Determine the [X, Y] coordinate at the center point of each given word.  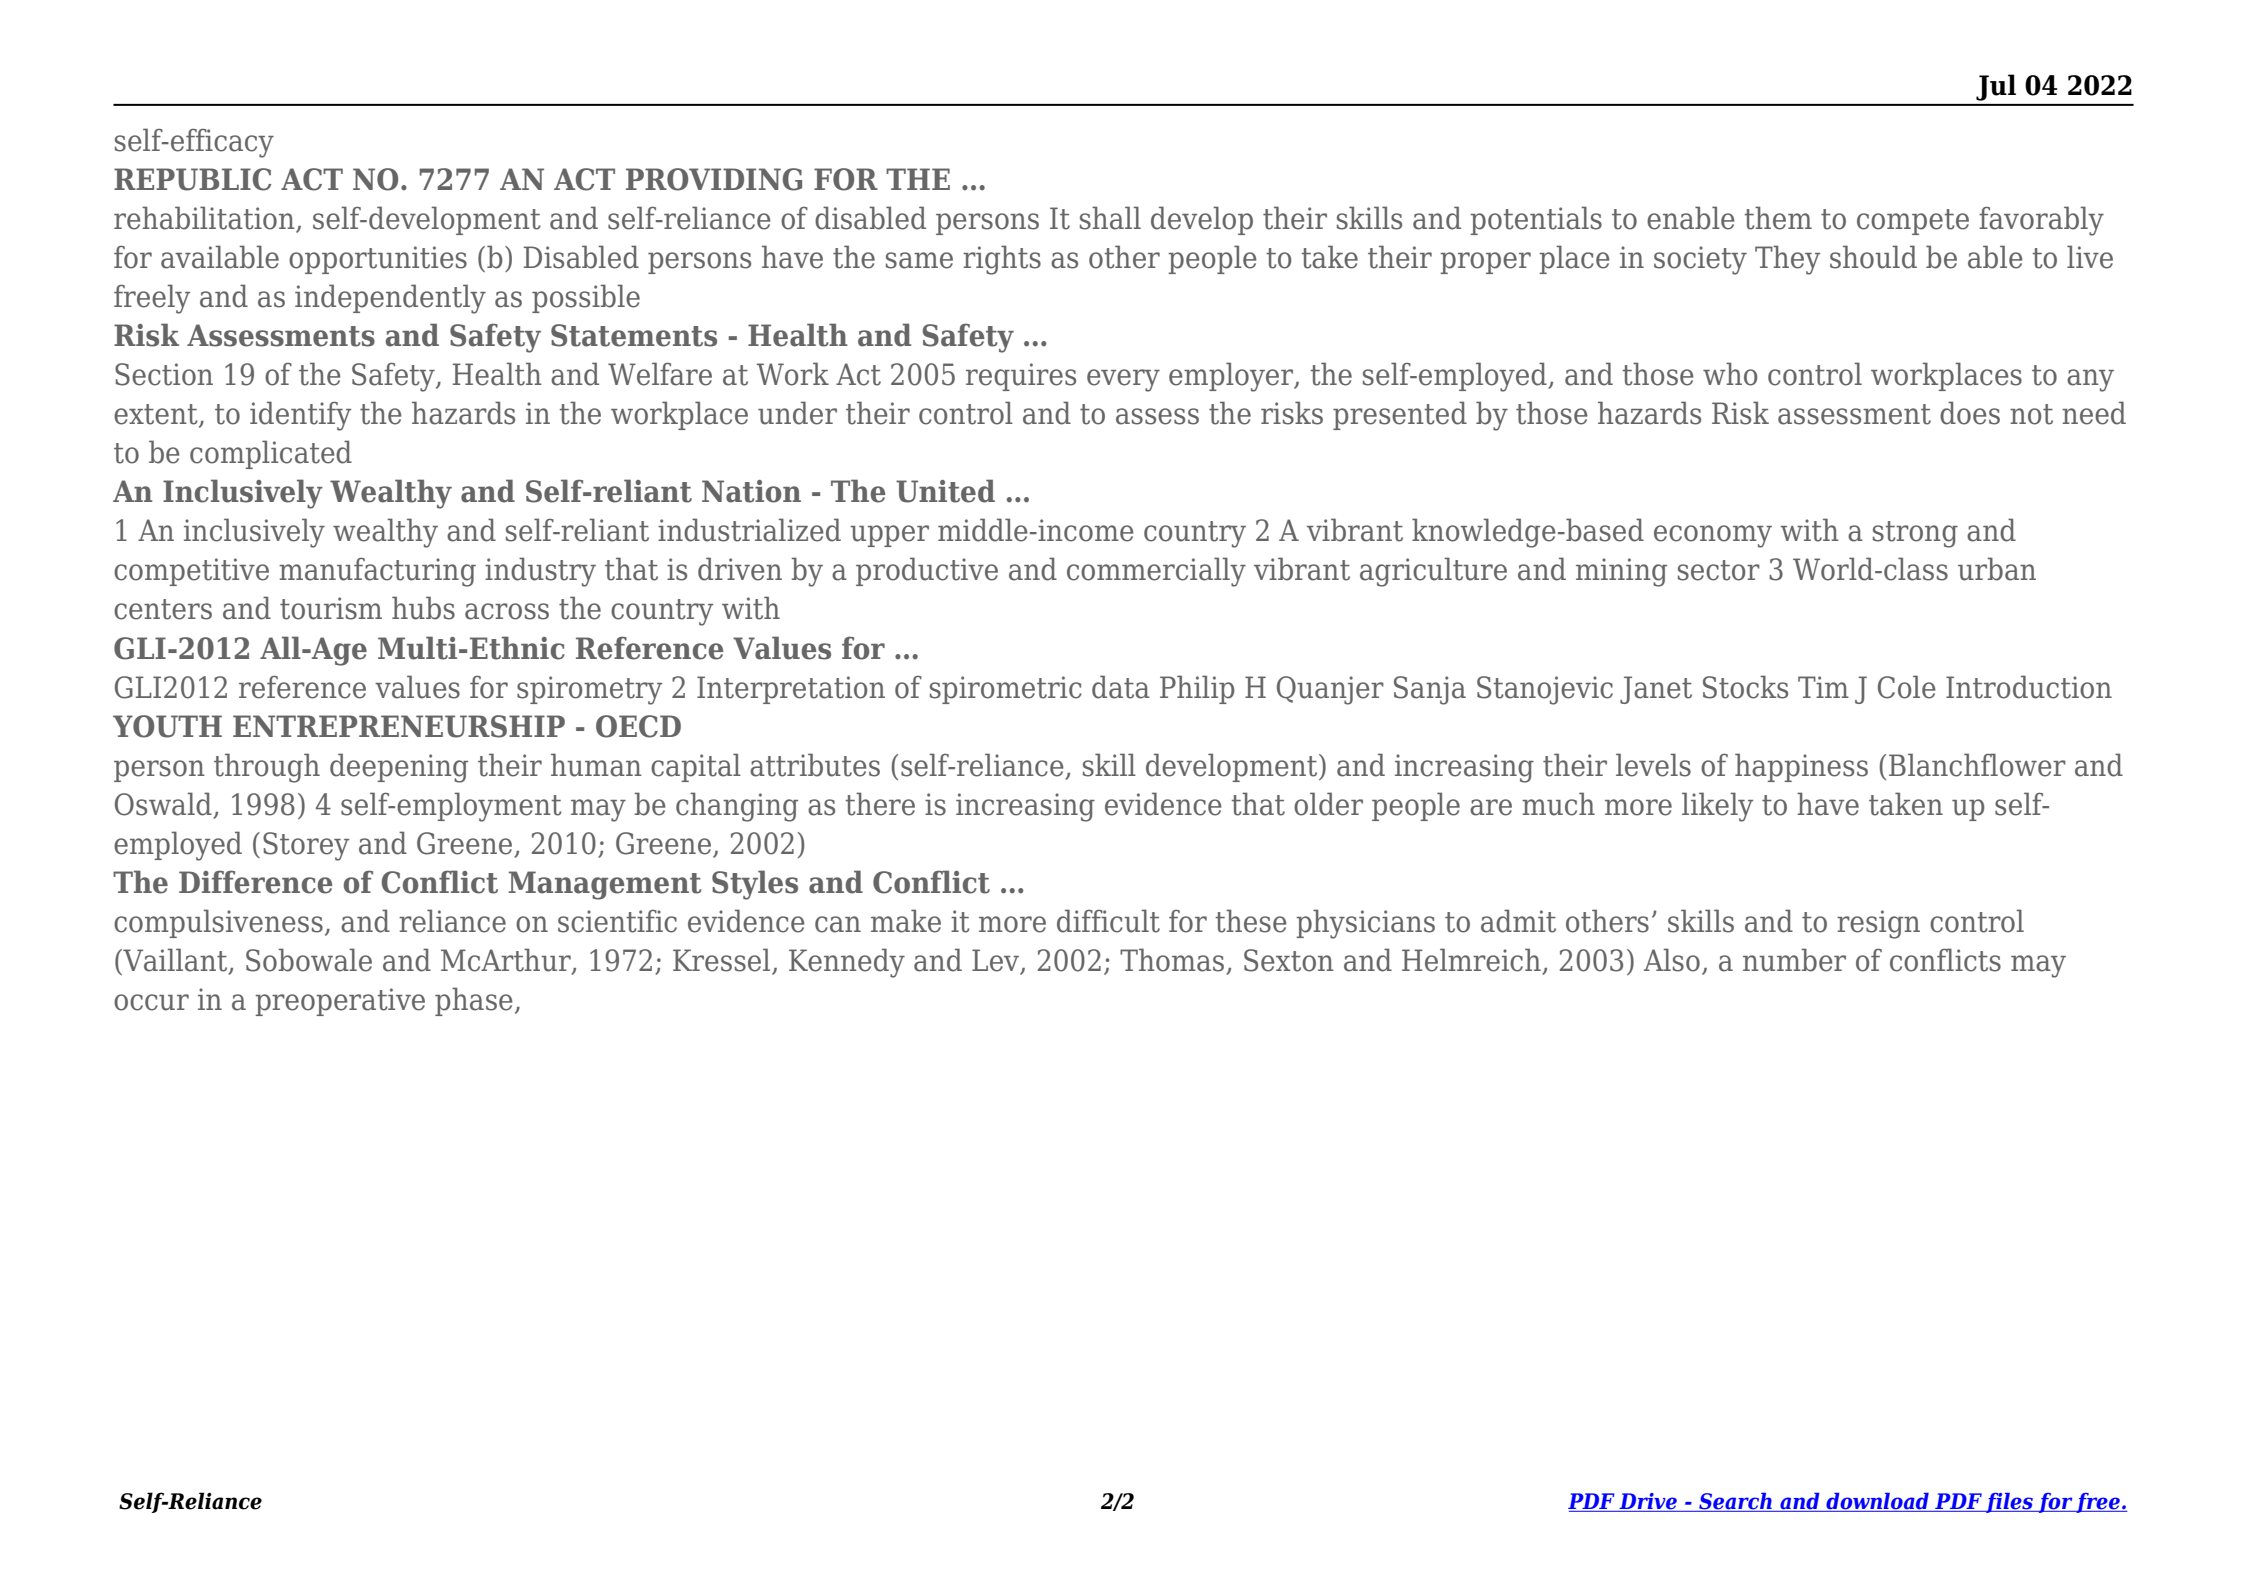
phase [474, 1001]
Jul [1996, 87]
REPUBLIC [192, 179]
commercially [1156, 572]
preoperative [340, 1002]
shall [1110, 218]
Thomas [1173, 961]
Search [1735, 1502]
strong [1915, 534]
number [1794, 960]
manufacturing [377, 572]
